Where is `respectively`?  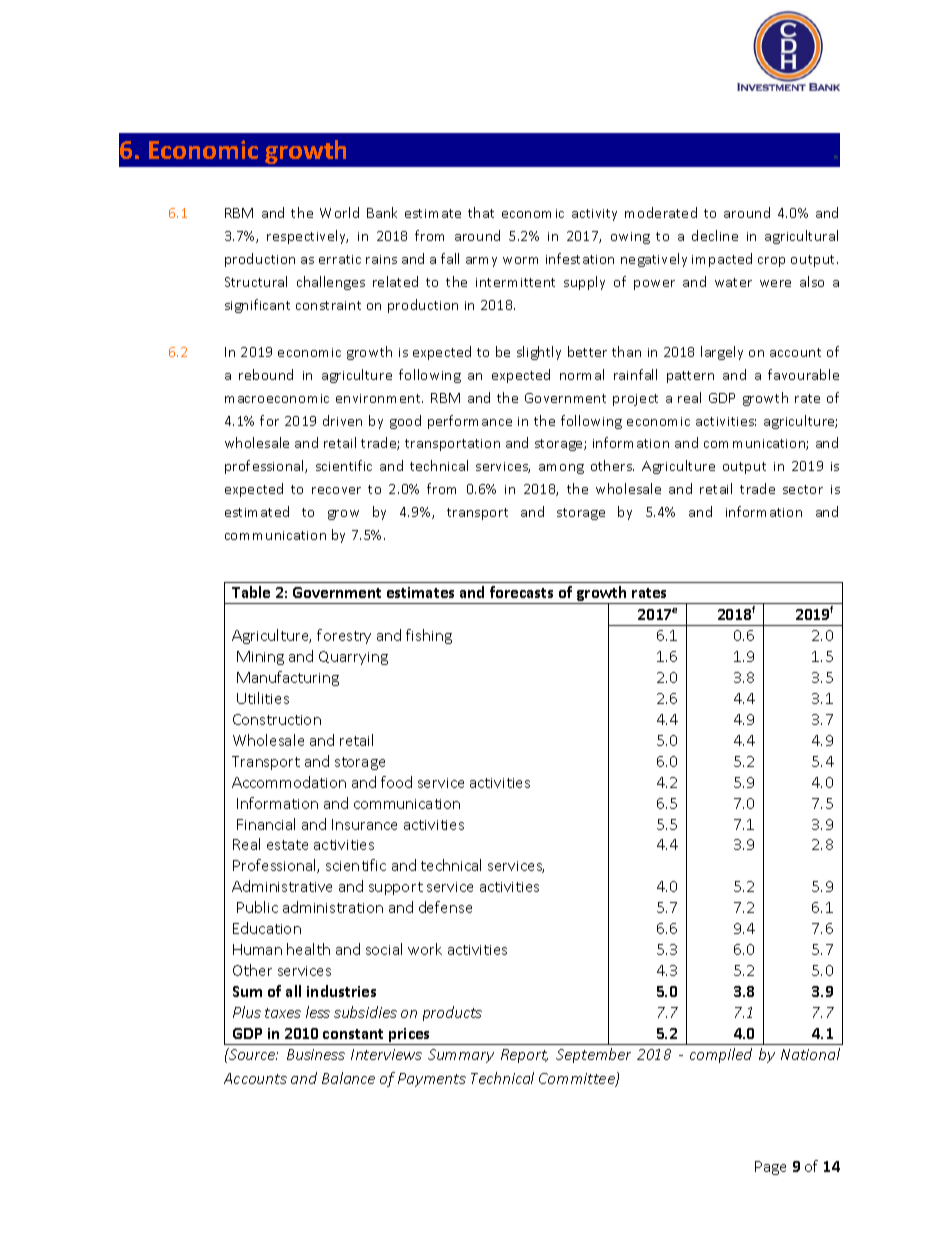
respectively is located at coordinates (307, 237).
